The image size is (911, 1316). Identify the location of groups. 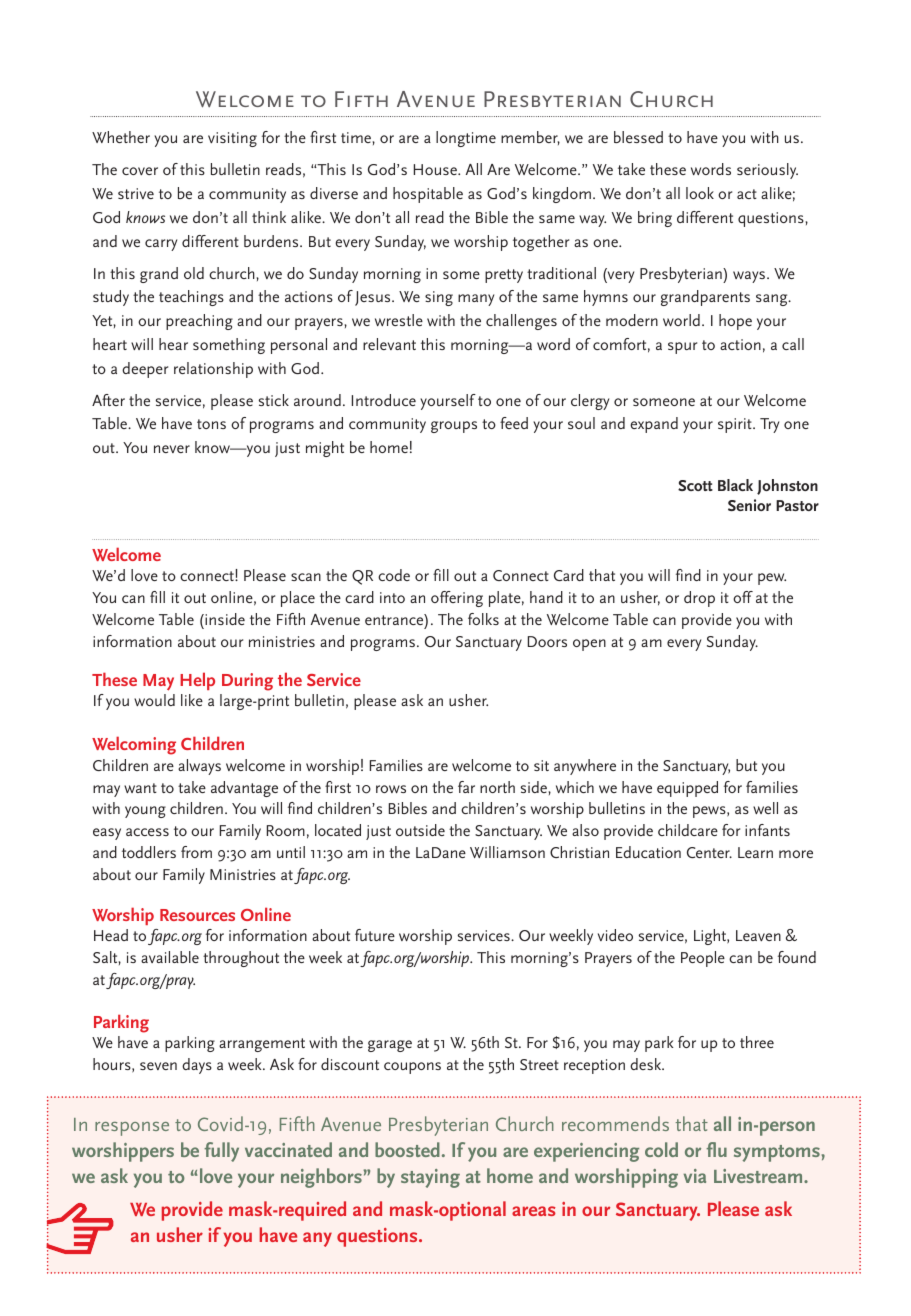
(454, 427).
